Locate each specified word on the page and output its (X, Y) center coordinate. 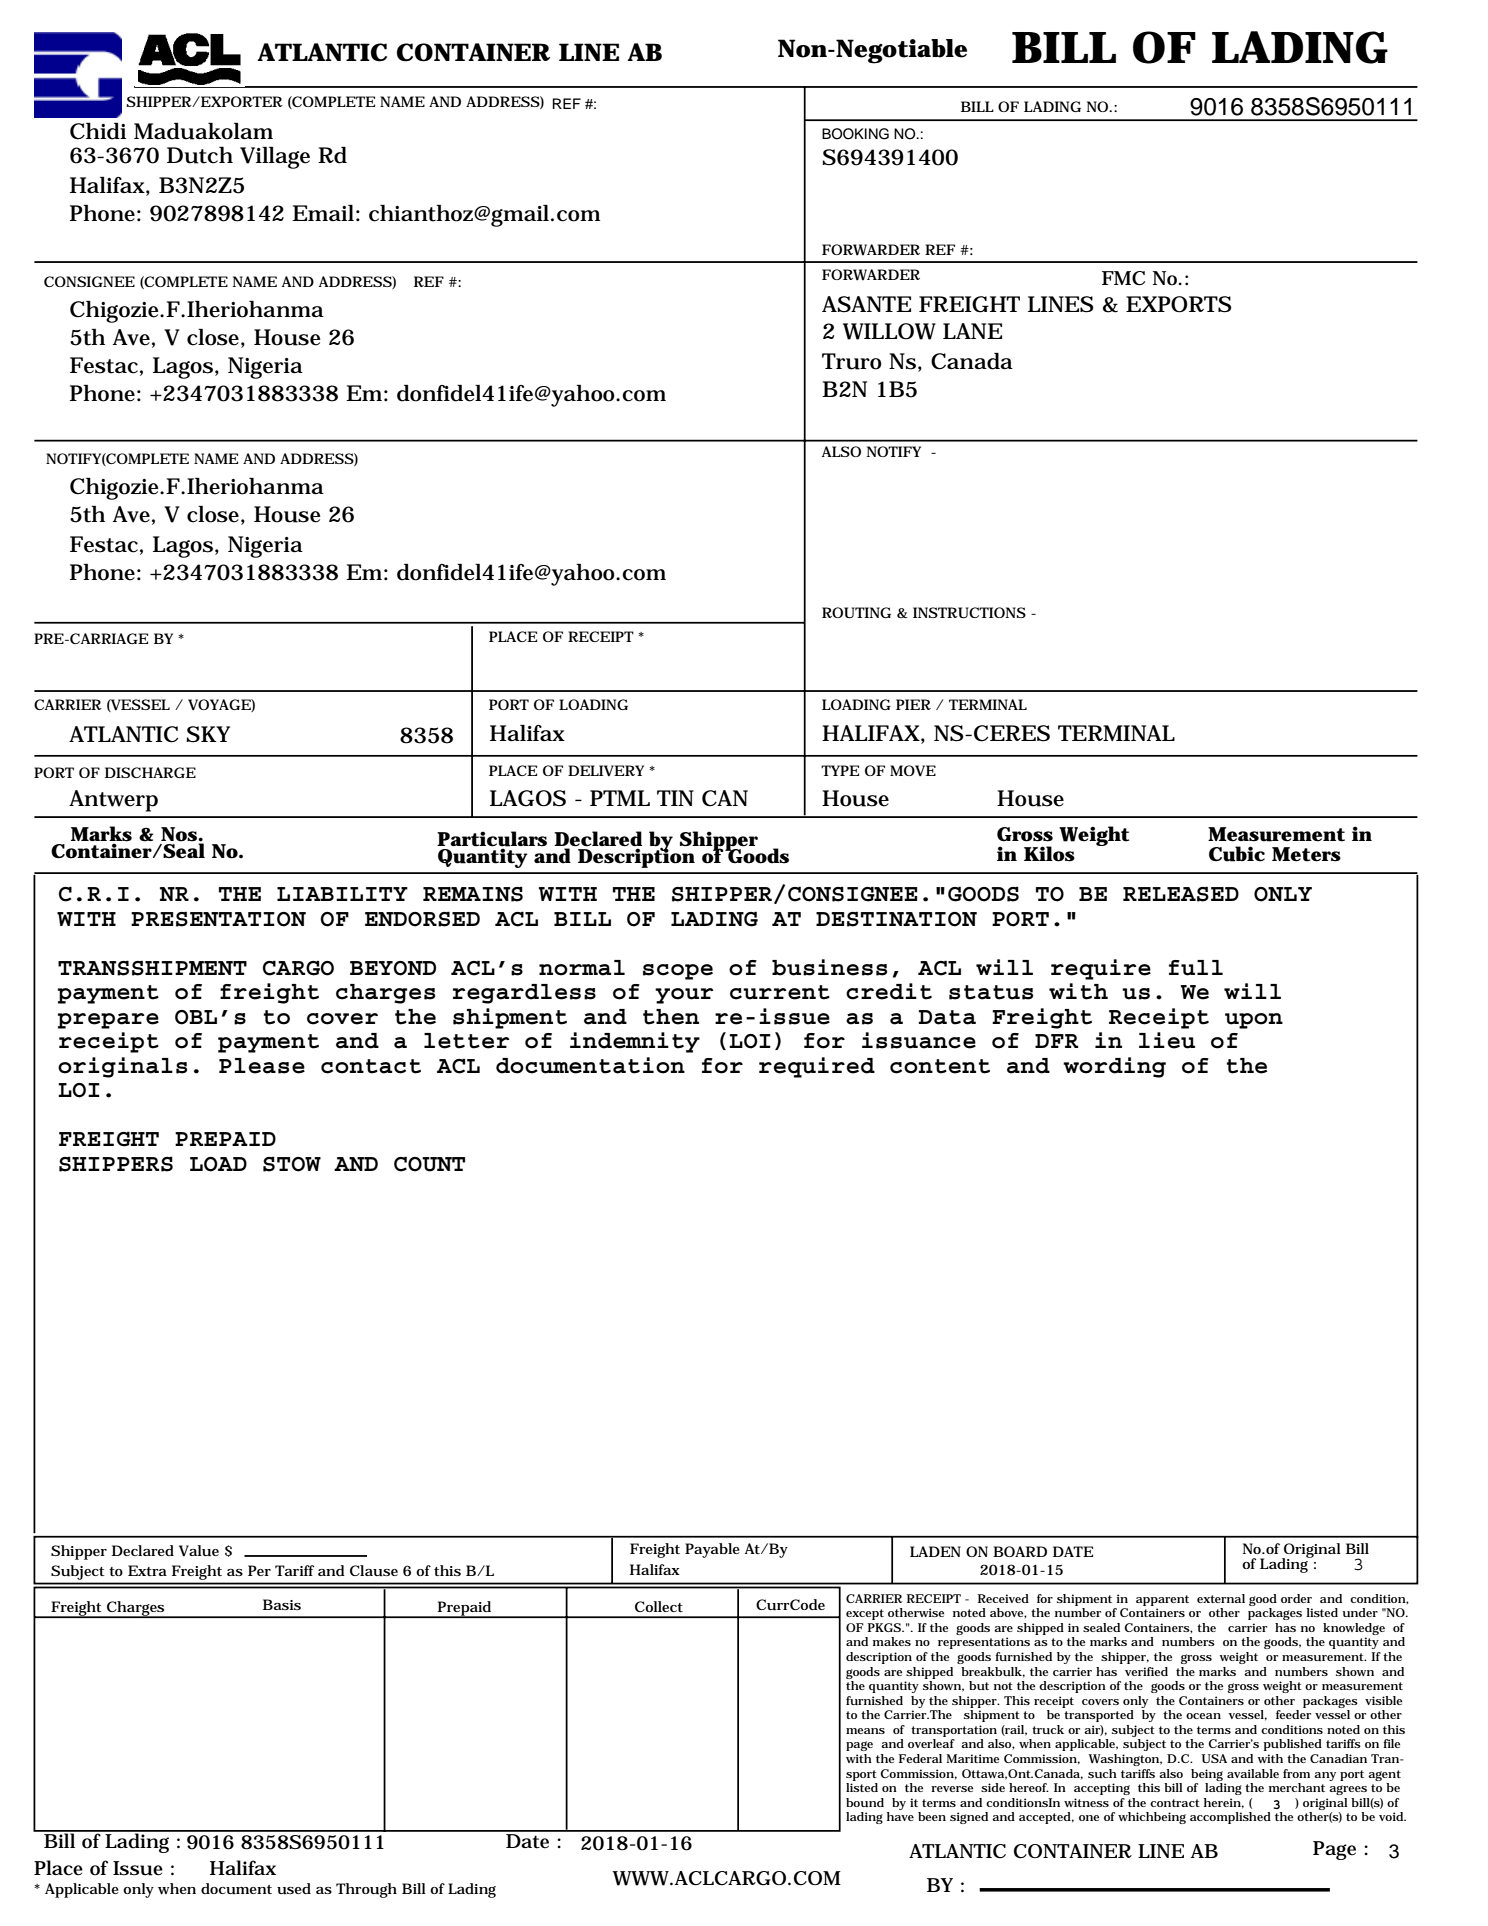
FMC (1123, 278)
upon (1254, 1021)
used (294, 1889)
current (780, 992)
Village (275, 158)
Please (262, 1066)
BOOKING (855, 134)
